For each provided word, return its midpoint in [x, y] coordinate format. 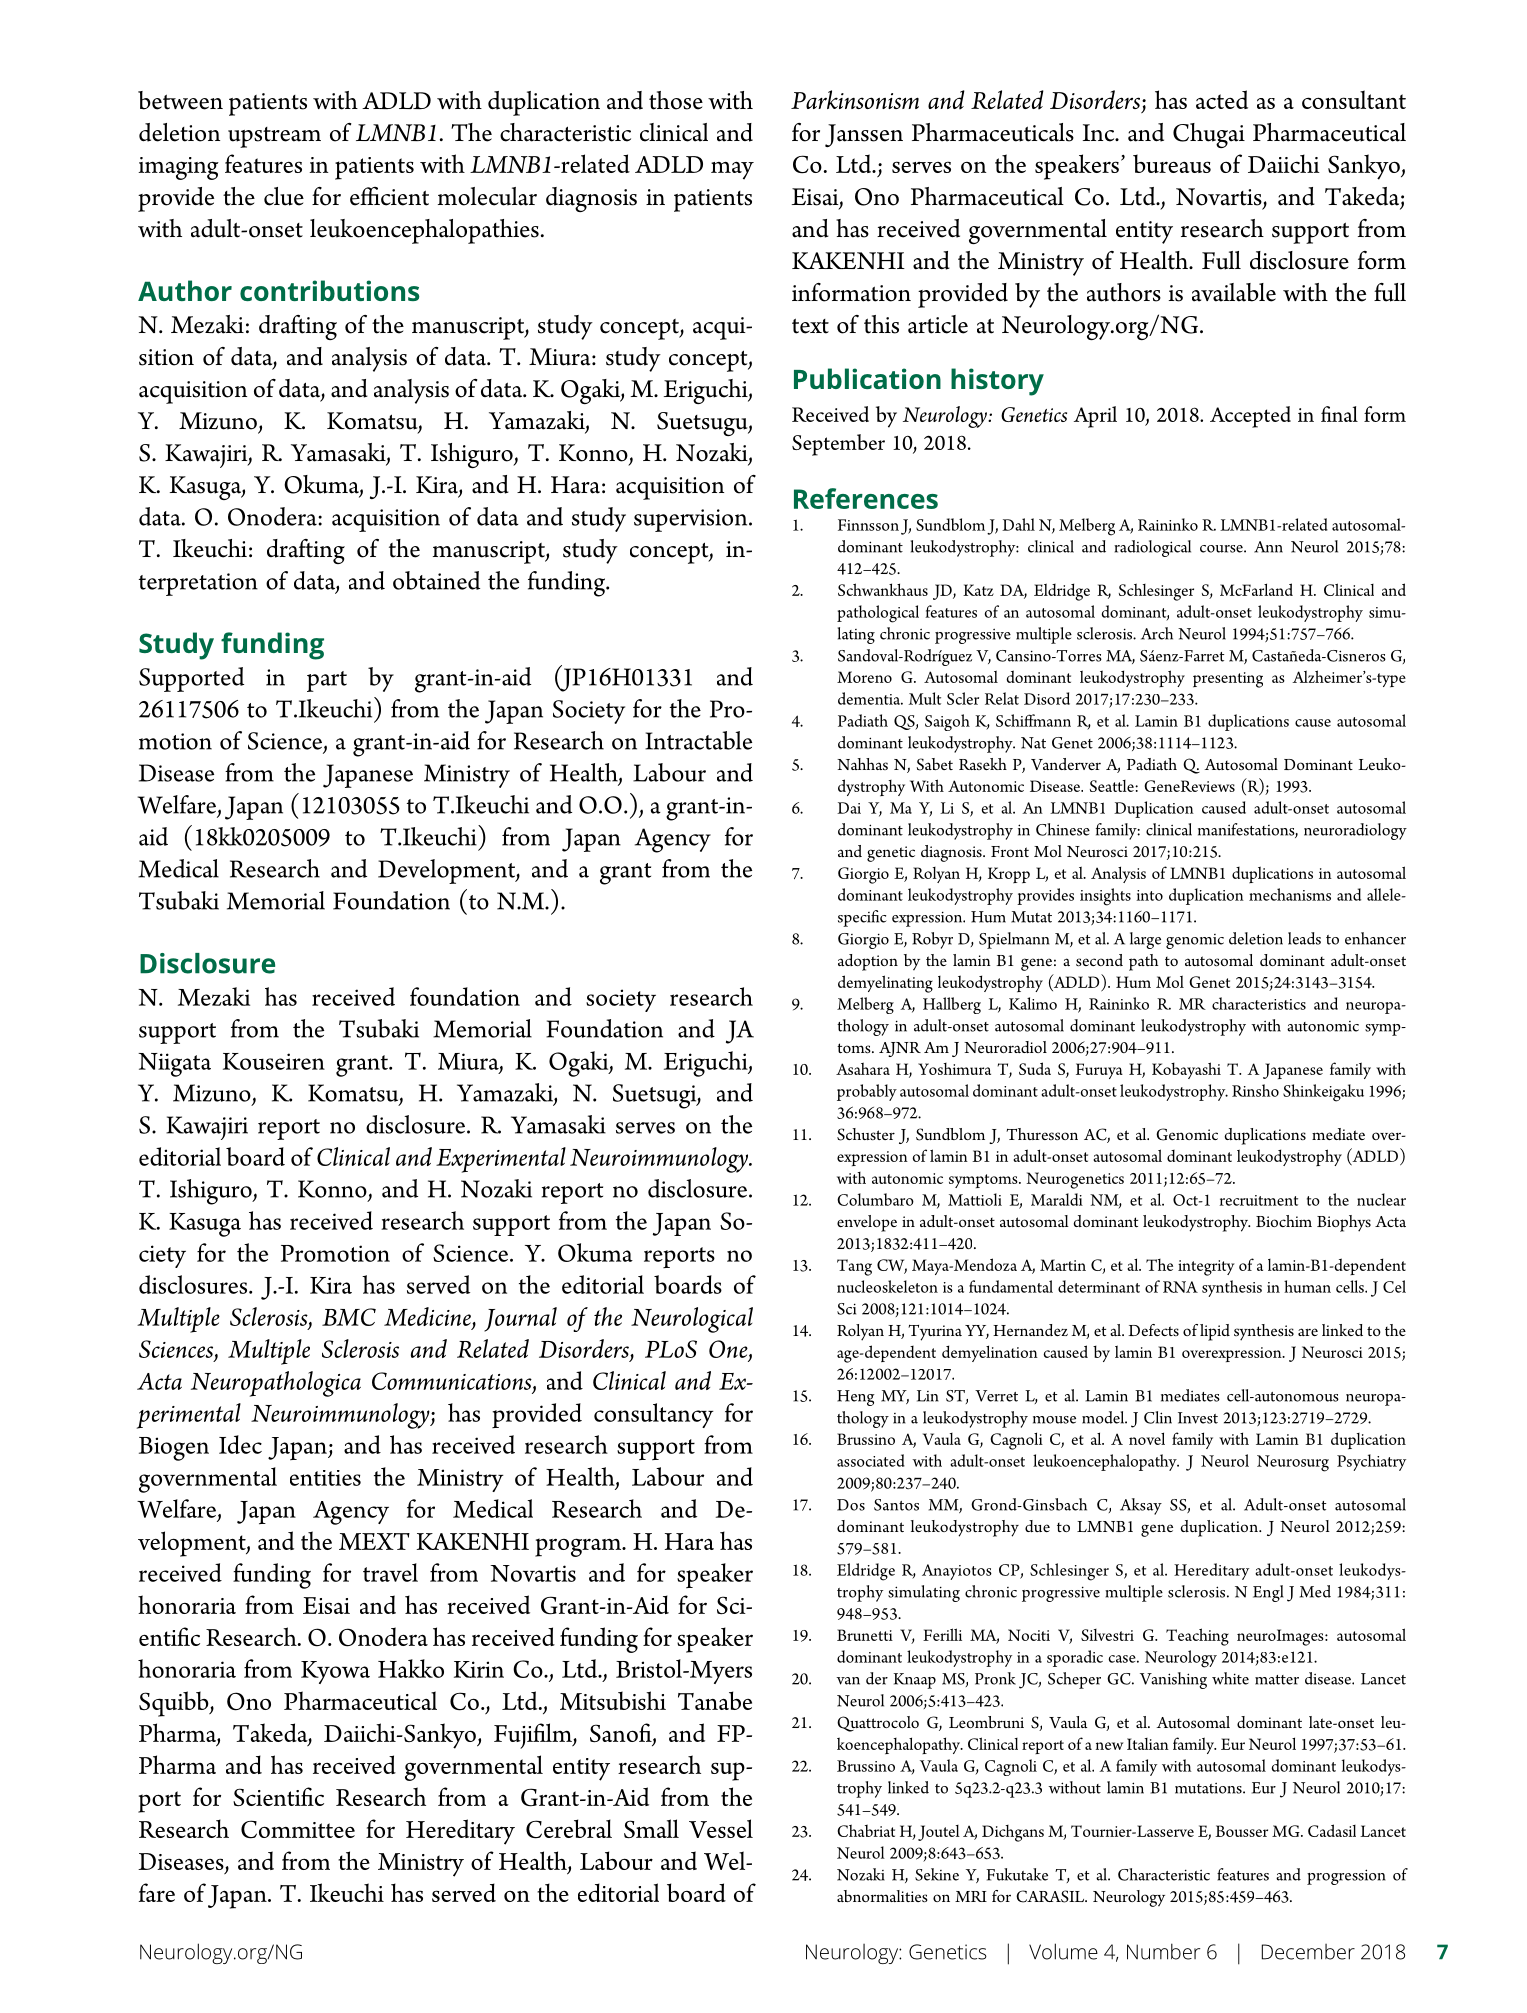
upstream [274, 137]
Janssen [864, 135]
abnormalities [882, 1896]
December [1308, 1952]
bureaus [1172, 163]
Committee [298, 1829]
